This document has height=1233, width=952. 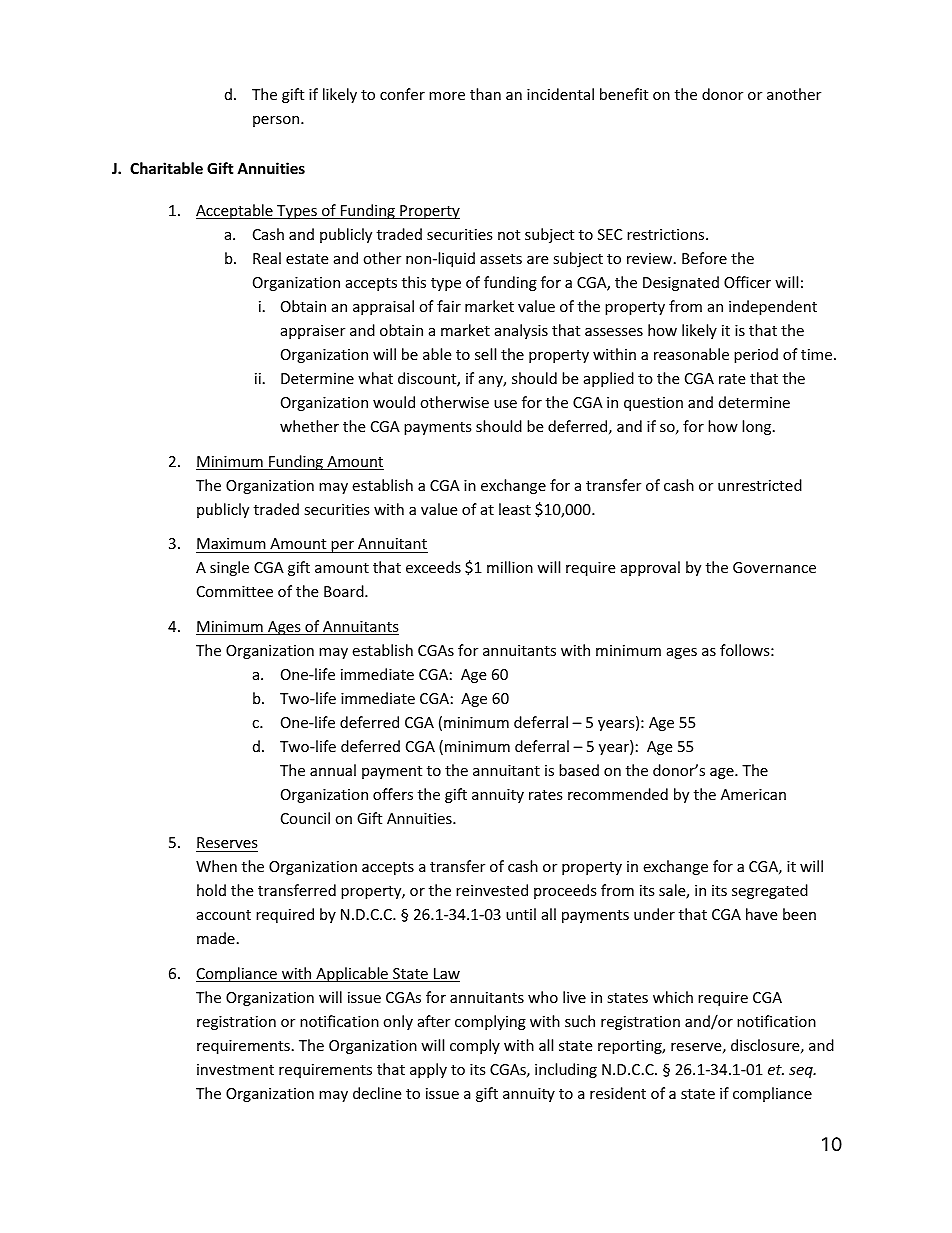 What do you see at coordinates (235, 1069) in the document?
I see `investment` at bounding box center [235, 1069].
